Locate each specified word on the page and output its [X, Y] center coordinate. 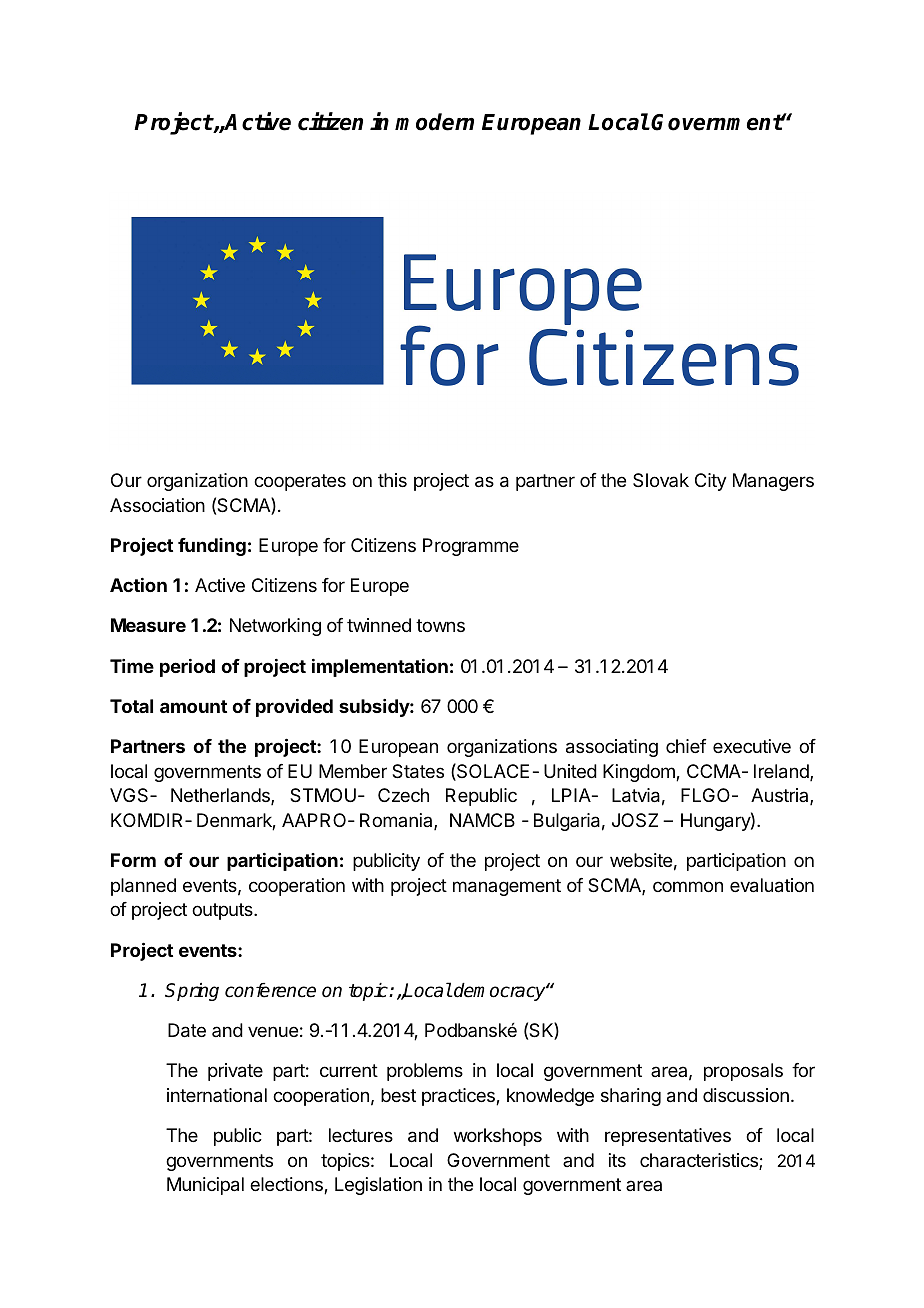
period [187, 668]
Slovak [661, 480]
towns [440, 625]
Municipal [205, 1186]
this [392, 480]
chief [686, 746]
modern [434, 122]
